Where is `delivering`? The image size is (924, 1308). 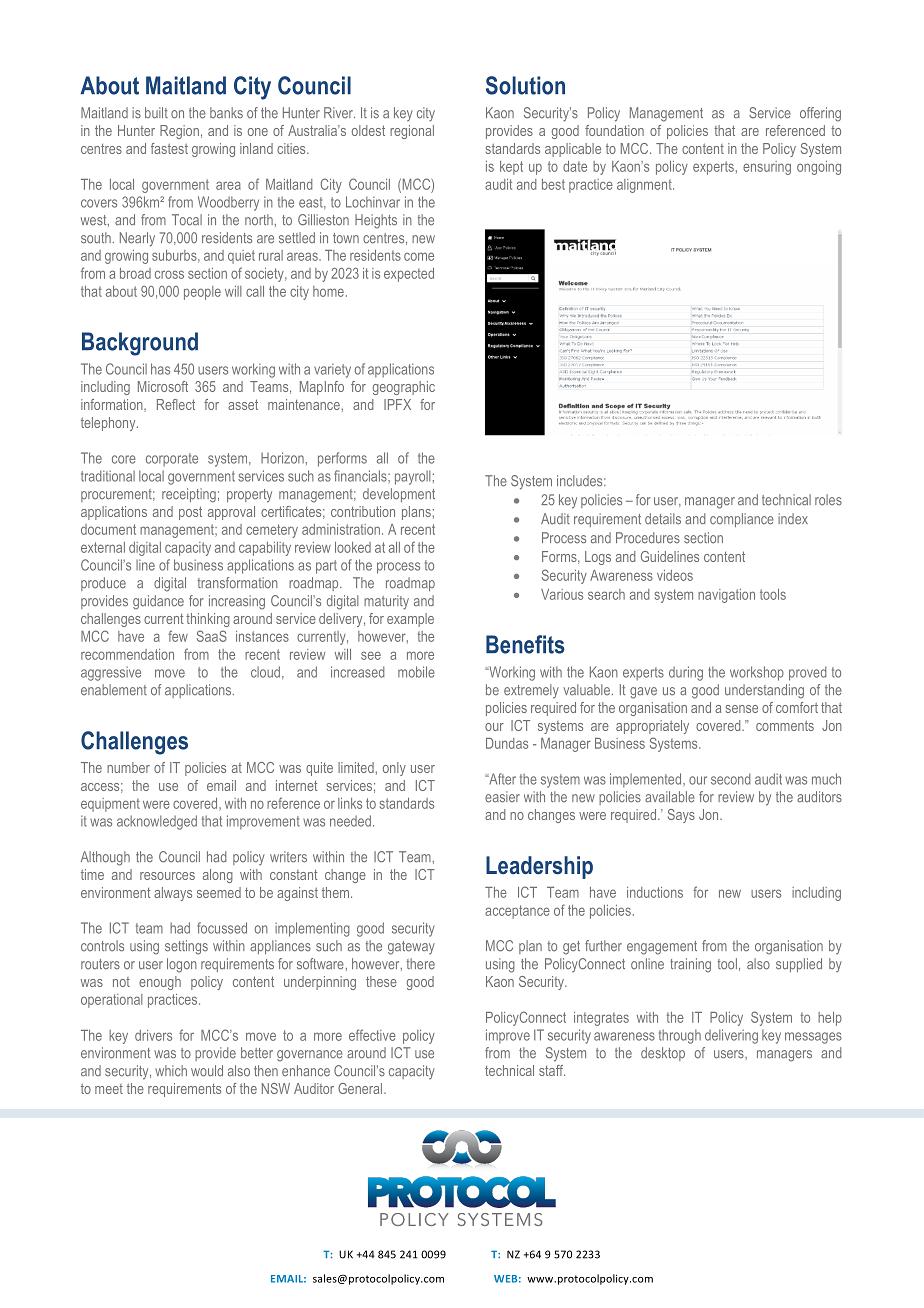 delivering is located at coordinates (731, 1036).
